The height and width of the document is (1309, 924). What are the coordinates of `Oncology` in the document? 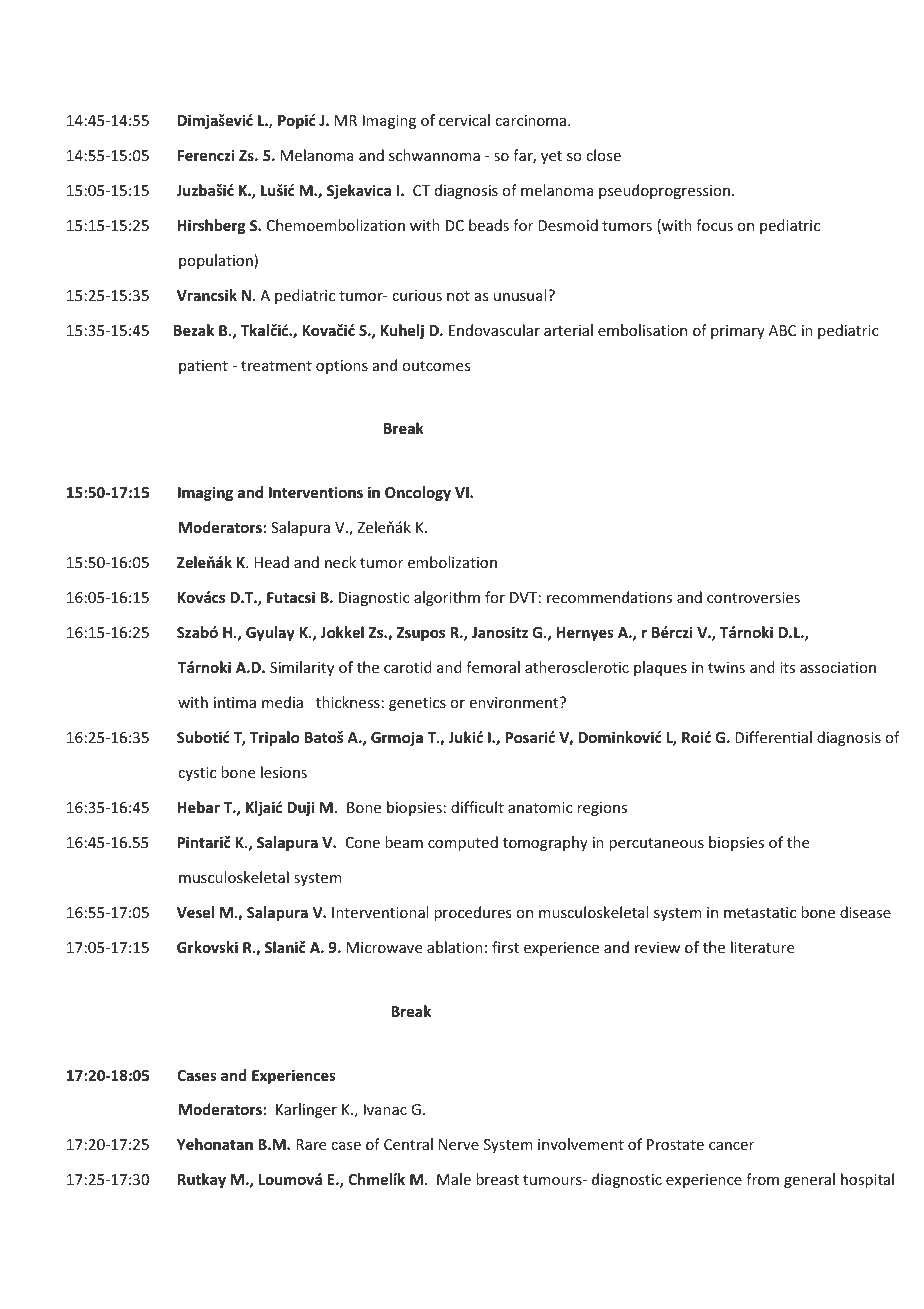 It's located at (418, 493).
